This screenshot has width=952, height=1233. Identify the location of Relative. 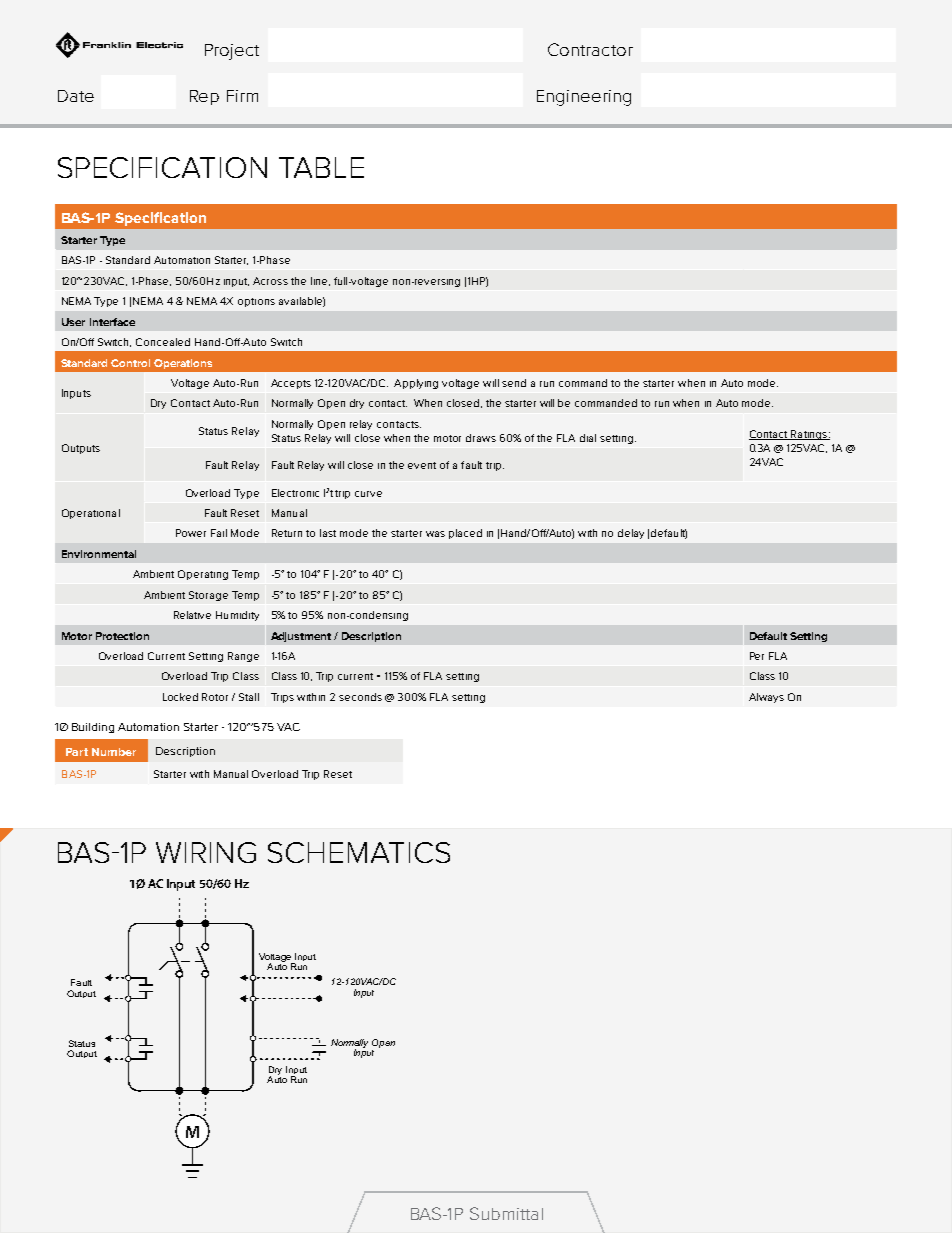
(192, 615).
